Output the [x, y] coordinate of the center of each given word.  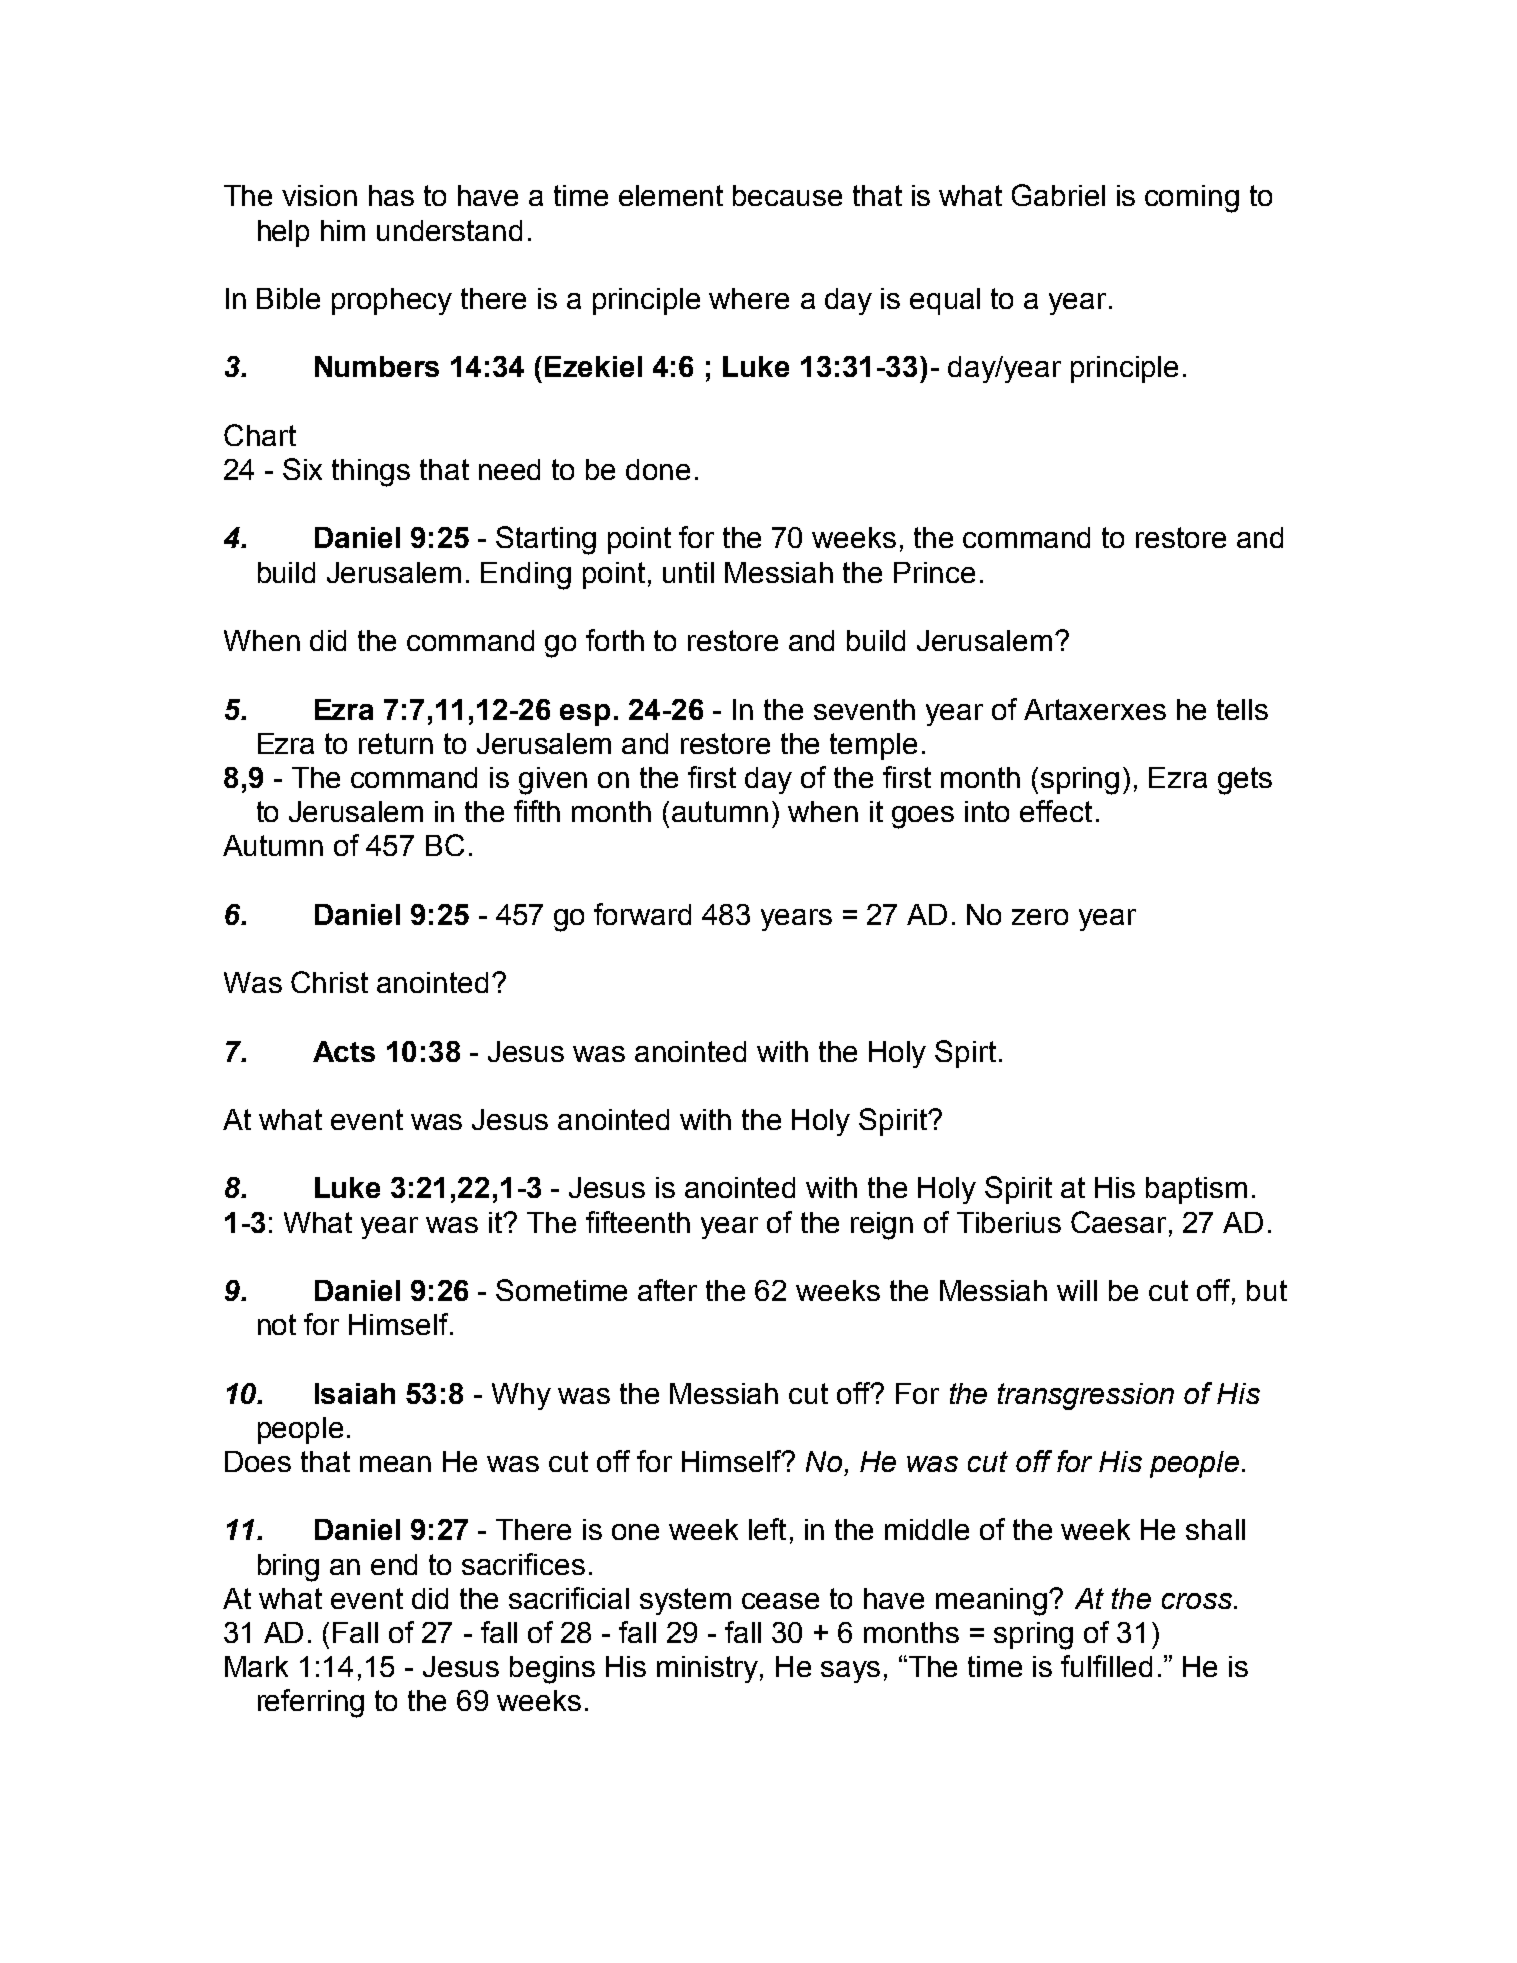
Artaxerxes [1095, 709]
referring [311, 1703]
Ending [526, 576]
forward [642, 914]
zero [1040, 917]
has [391, 195]
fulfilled [1106, 1666]
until [688, 572]
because [787, 195]
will [1077, 1290]
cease [780, 1601]
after [667, 1290]
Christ [329, 982]
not [277, 1324]
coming [1192, 199]
